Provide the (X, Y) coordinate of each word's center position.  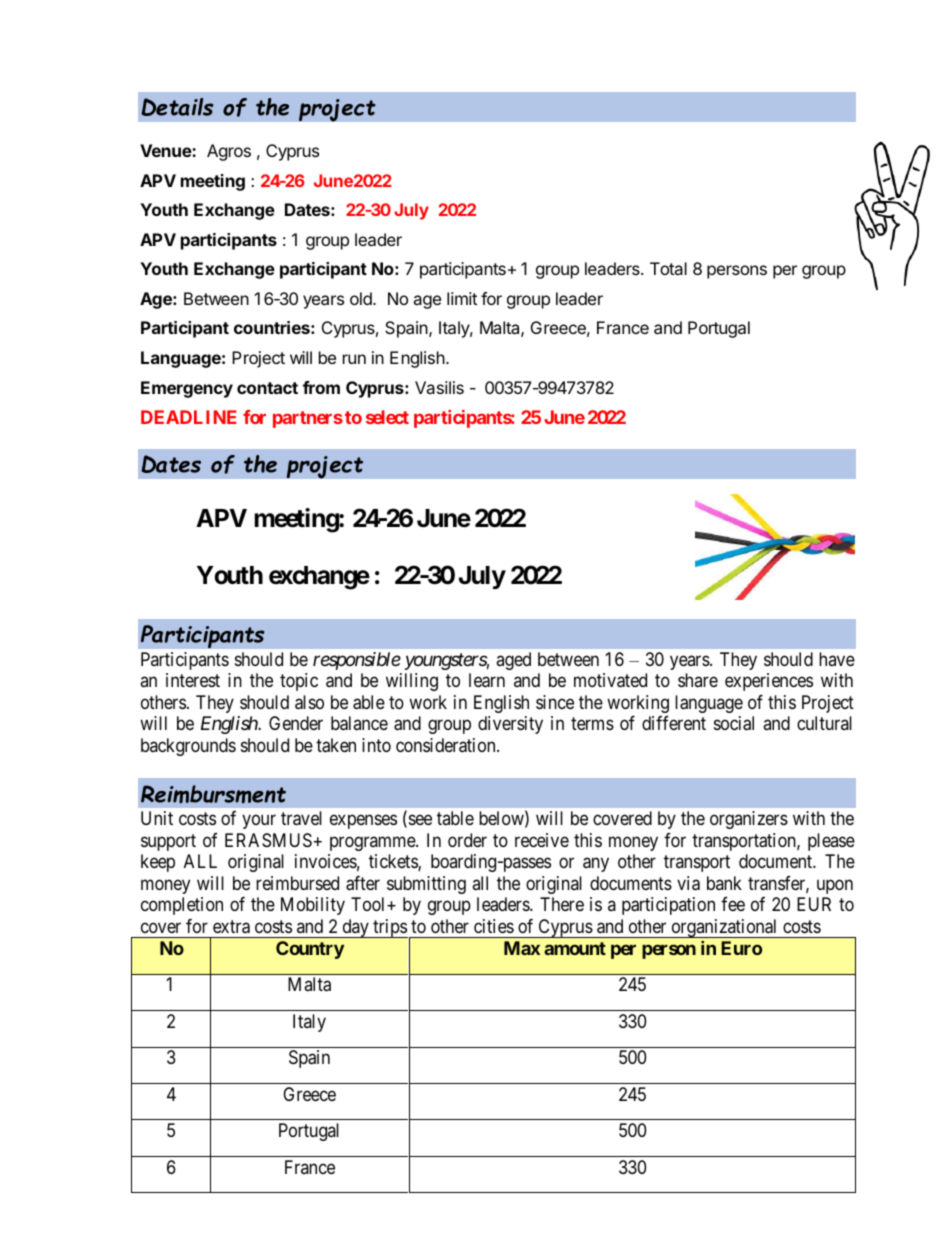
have (837, 659)
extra (231, 927)
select (387, 417)
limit (462, 298)
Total (668, 268)
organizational (724, 928)
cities (494, 926)
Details (177, 107)
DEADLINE (189, 417)
